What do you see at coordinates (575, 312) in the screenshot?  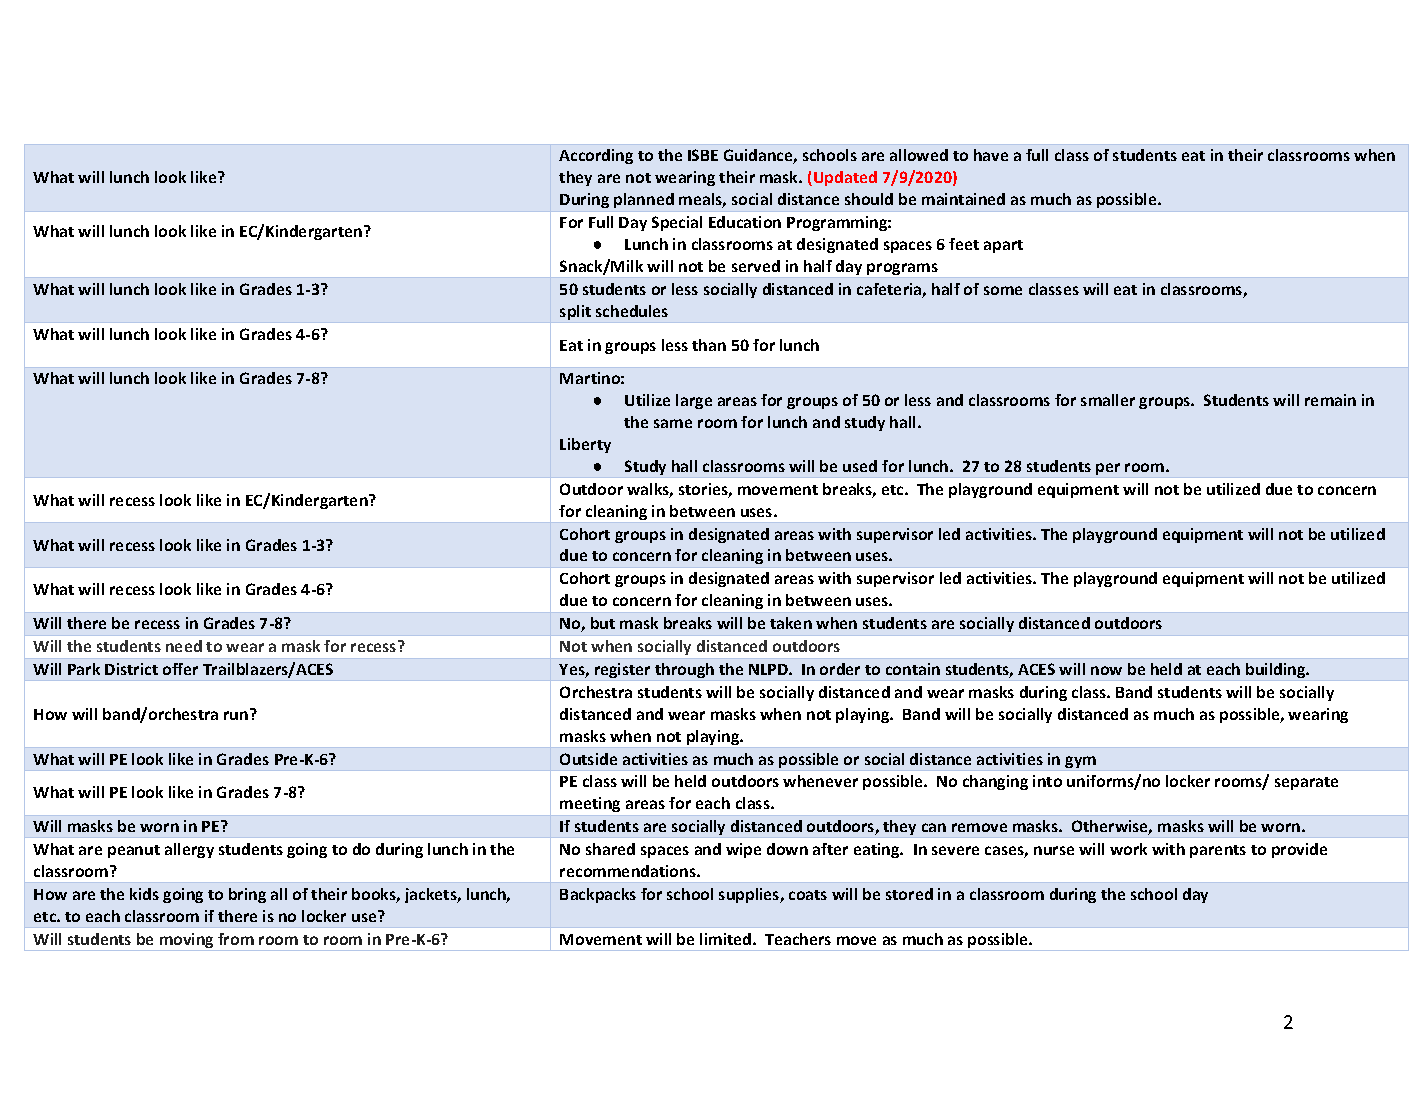 I see `split` at bounding box center [575, 312].
